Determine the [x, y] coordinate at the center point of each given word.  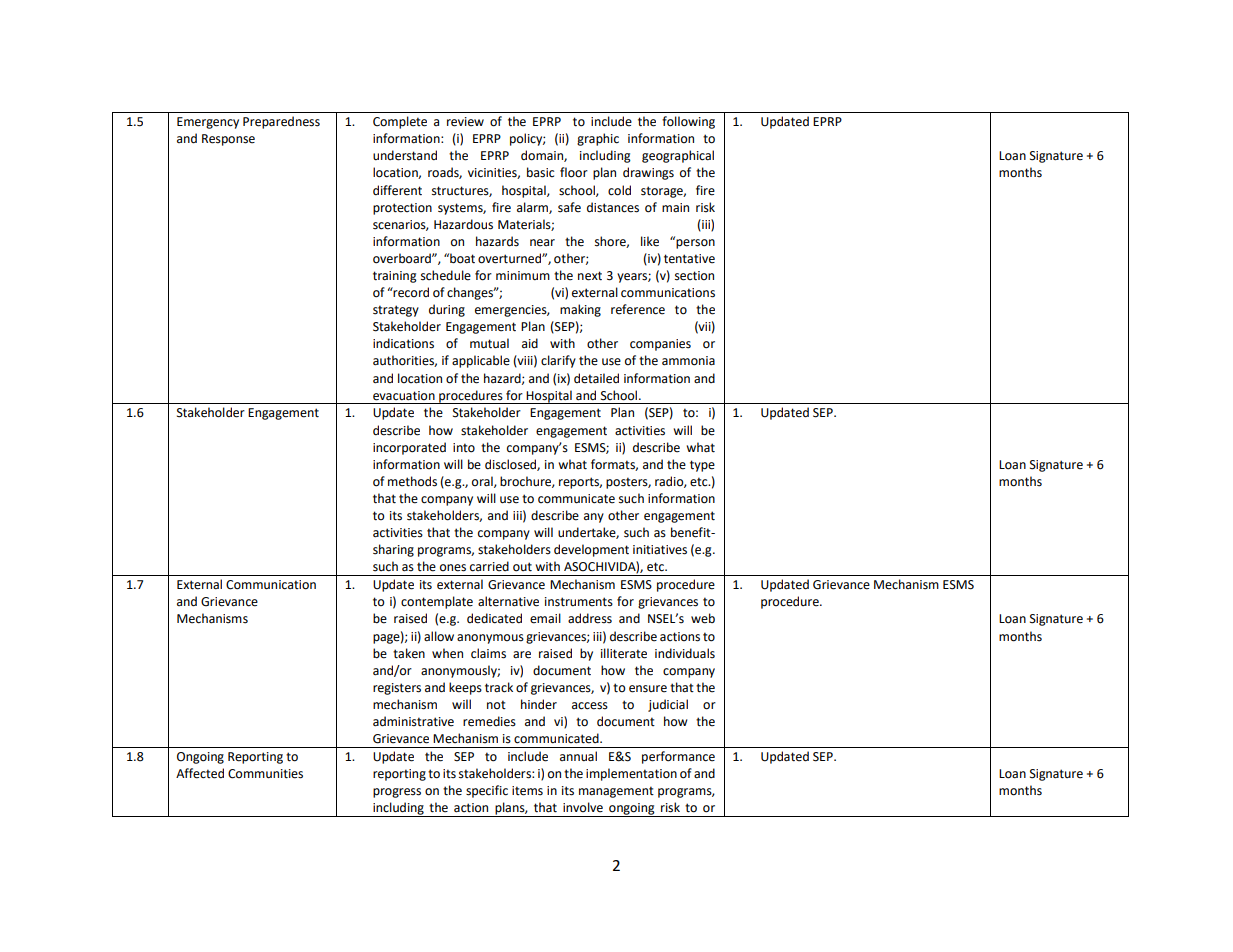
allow [439, 636]
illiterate [624, 653]
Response [228, 140]
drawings [648, 173]
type [702, 466]
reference [638, 309]
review [465, 122]
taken [409, 653]
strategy [396, 311]
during [447, 310]
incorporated [409, 448]
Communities [265, 774]
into [464, 448]
